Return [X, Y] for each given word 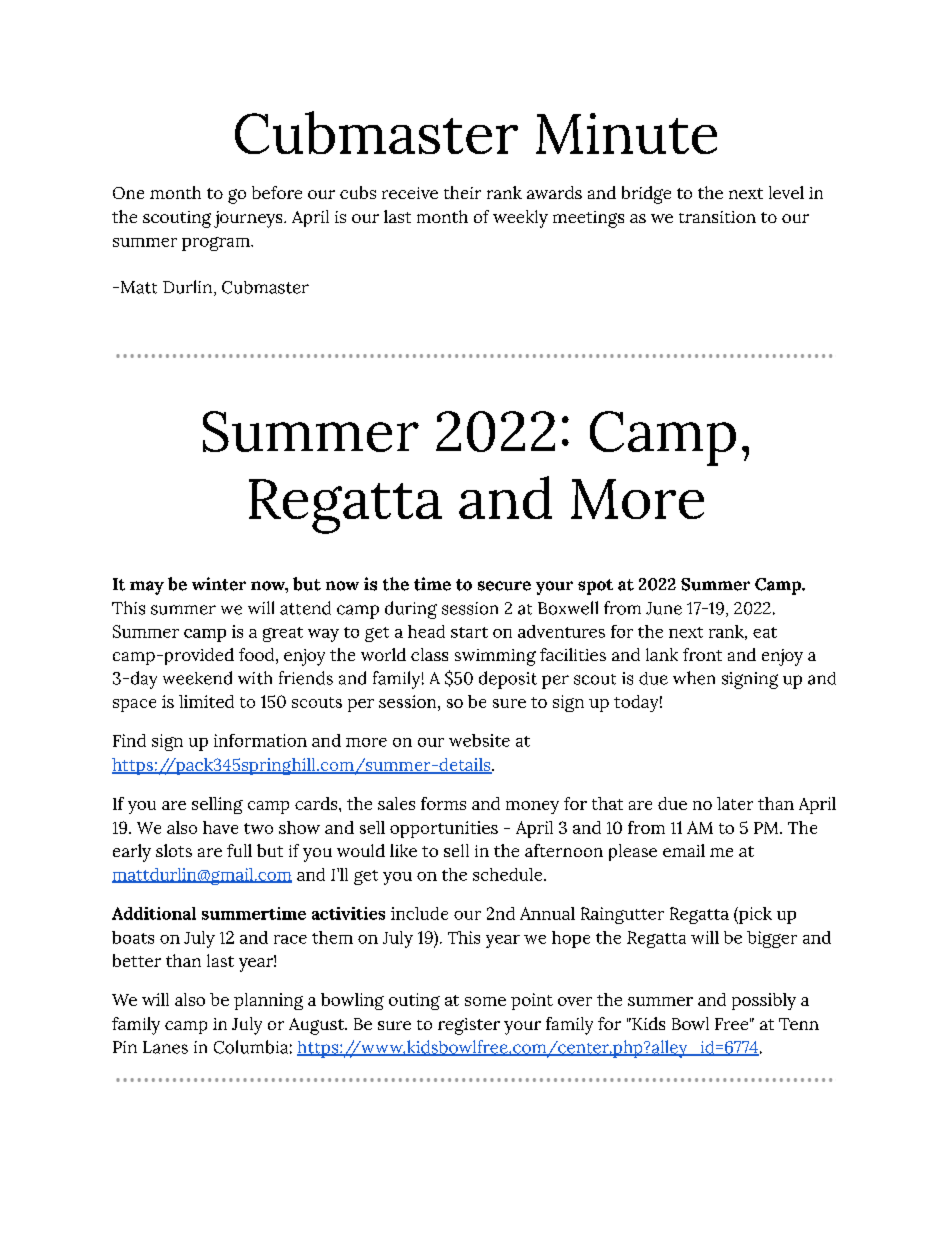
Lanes [165, 1047]
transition [717, 217]
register [469, 1026]
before [277, 192]
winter [219, 584]
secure [504, 586]
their [462, 192]
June [664, 608]
